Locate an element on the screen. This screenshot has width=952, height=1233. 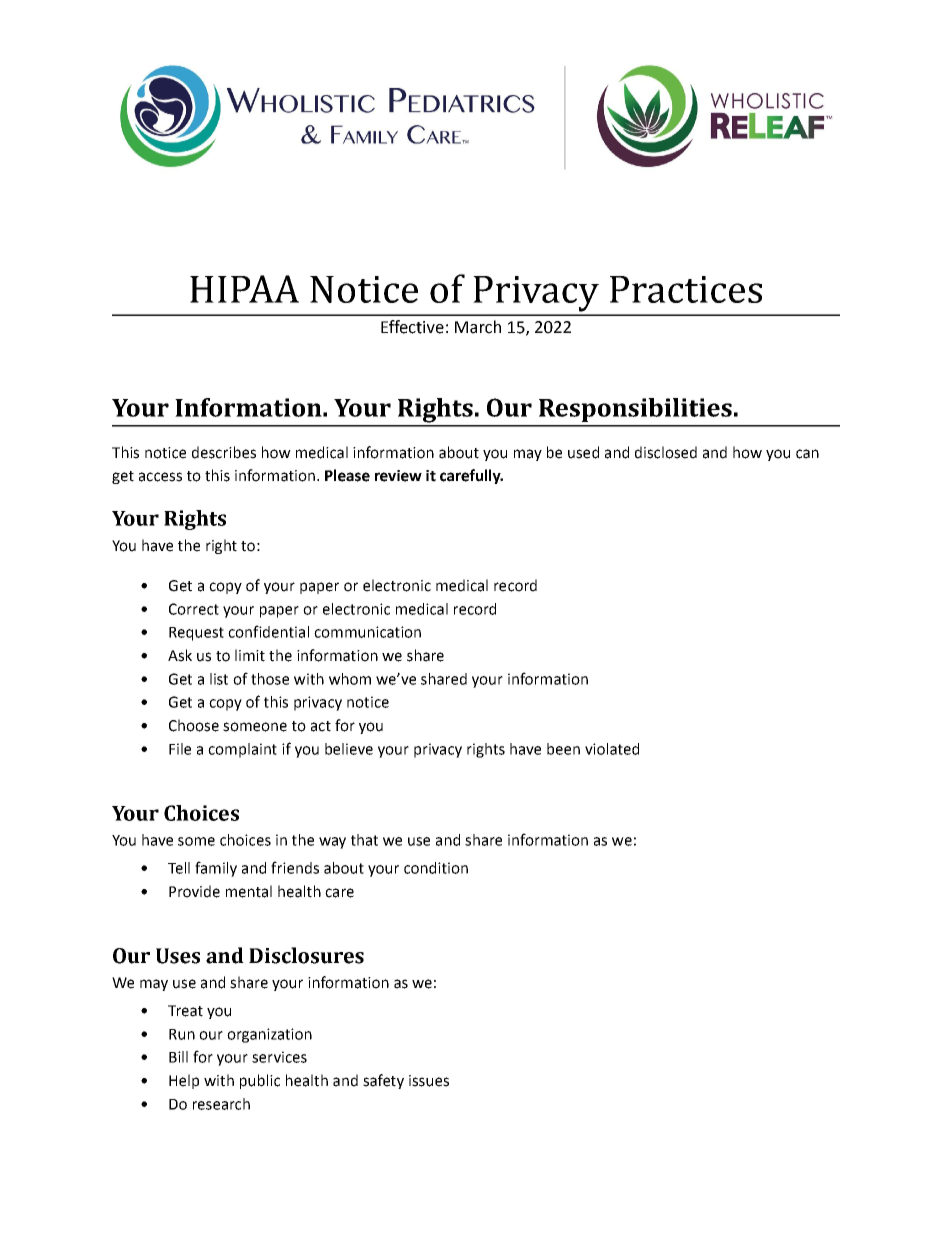
confidential is located at coordinates (268, 631).
